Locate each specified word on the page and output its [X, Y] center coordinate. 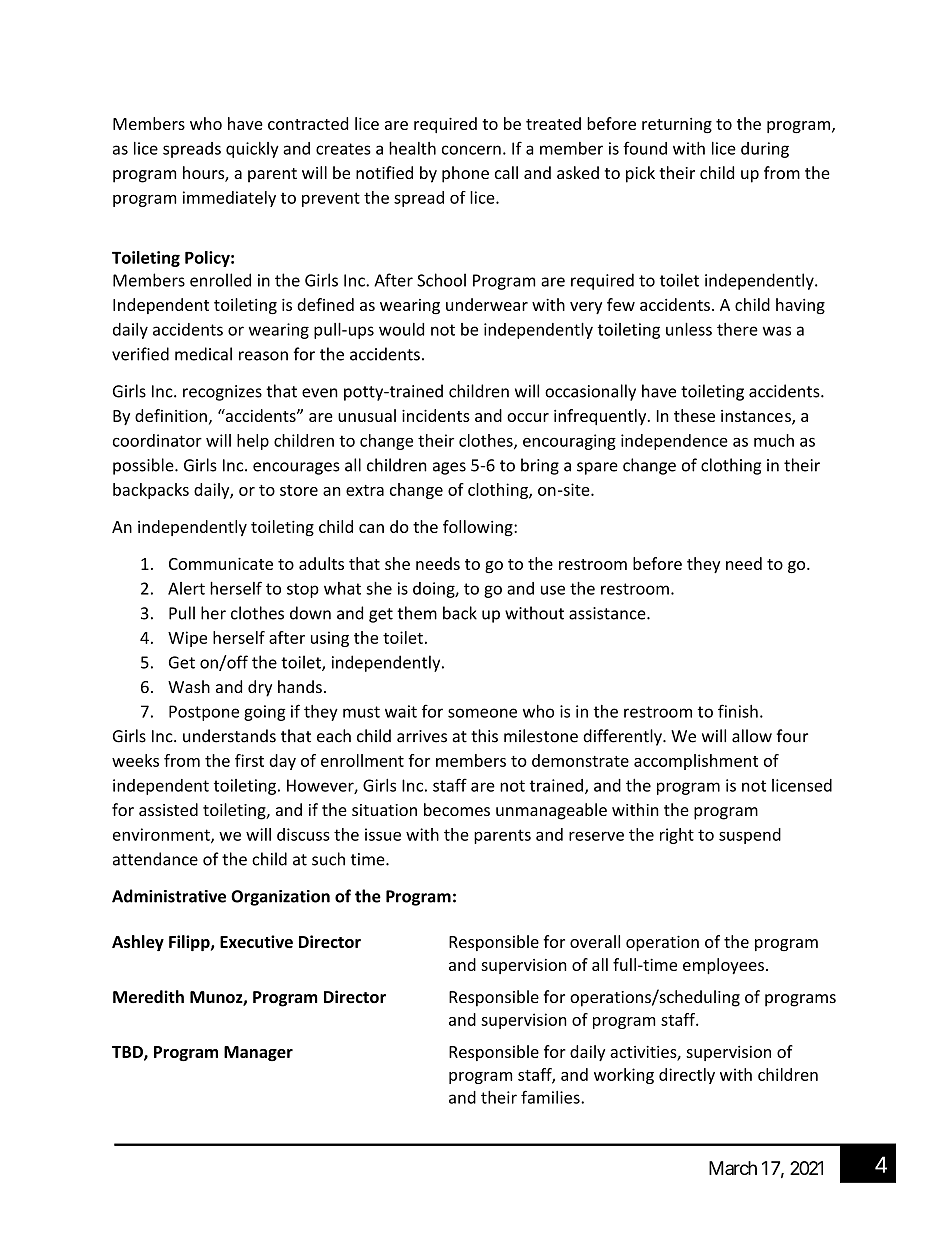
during [765, 150]
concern [471, 150]
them [417, 613]
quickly [252, 150]
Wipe [187, 639]
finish [738, 711]
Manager [258, 1053]
